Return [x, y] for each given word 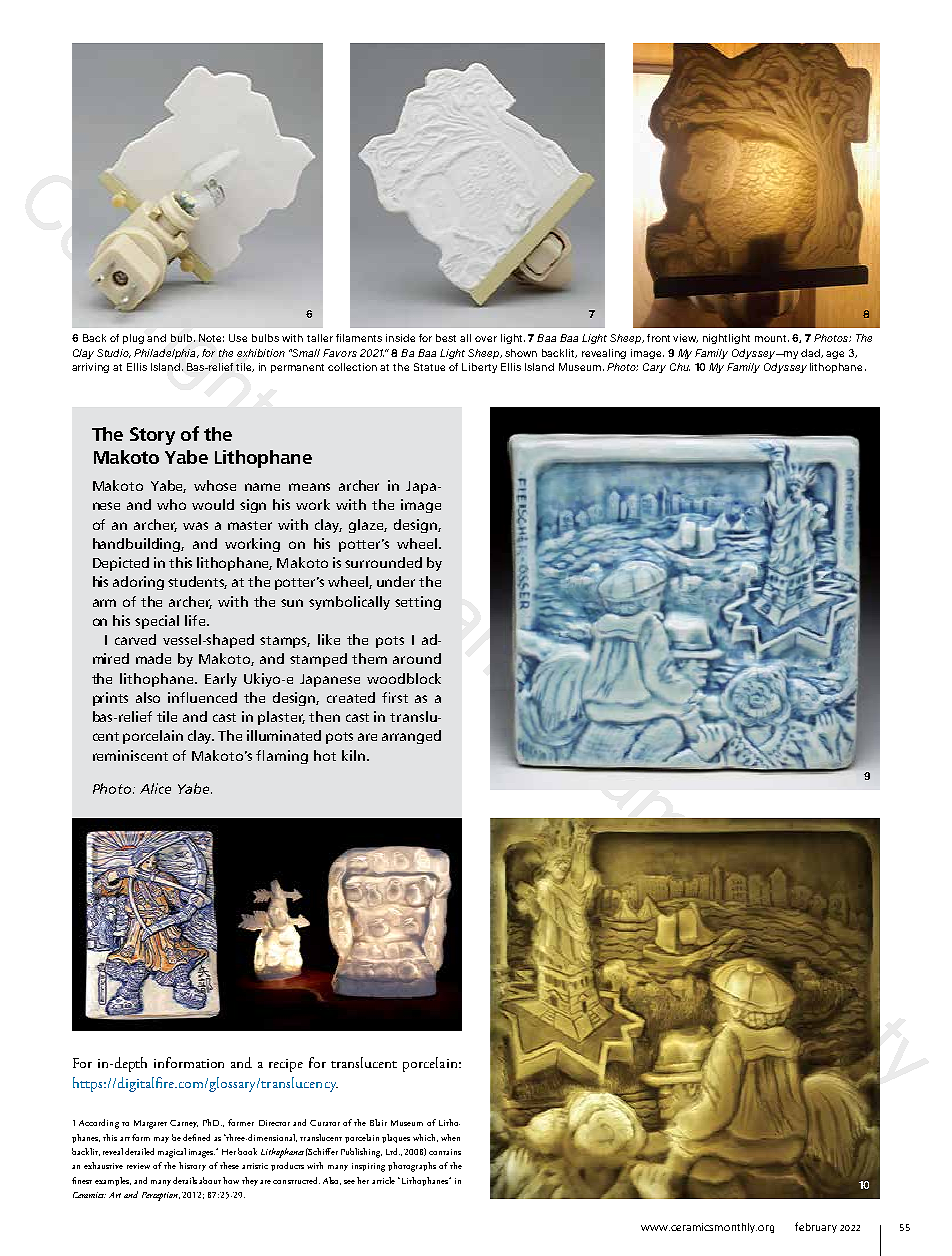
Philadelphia [166, 354]
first [395, 697]
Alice [155, 788]
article [383, 1180]
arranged [411, 737]
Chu [680, 367]
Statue [429, 367]
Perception [161, 1196]
